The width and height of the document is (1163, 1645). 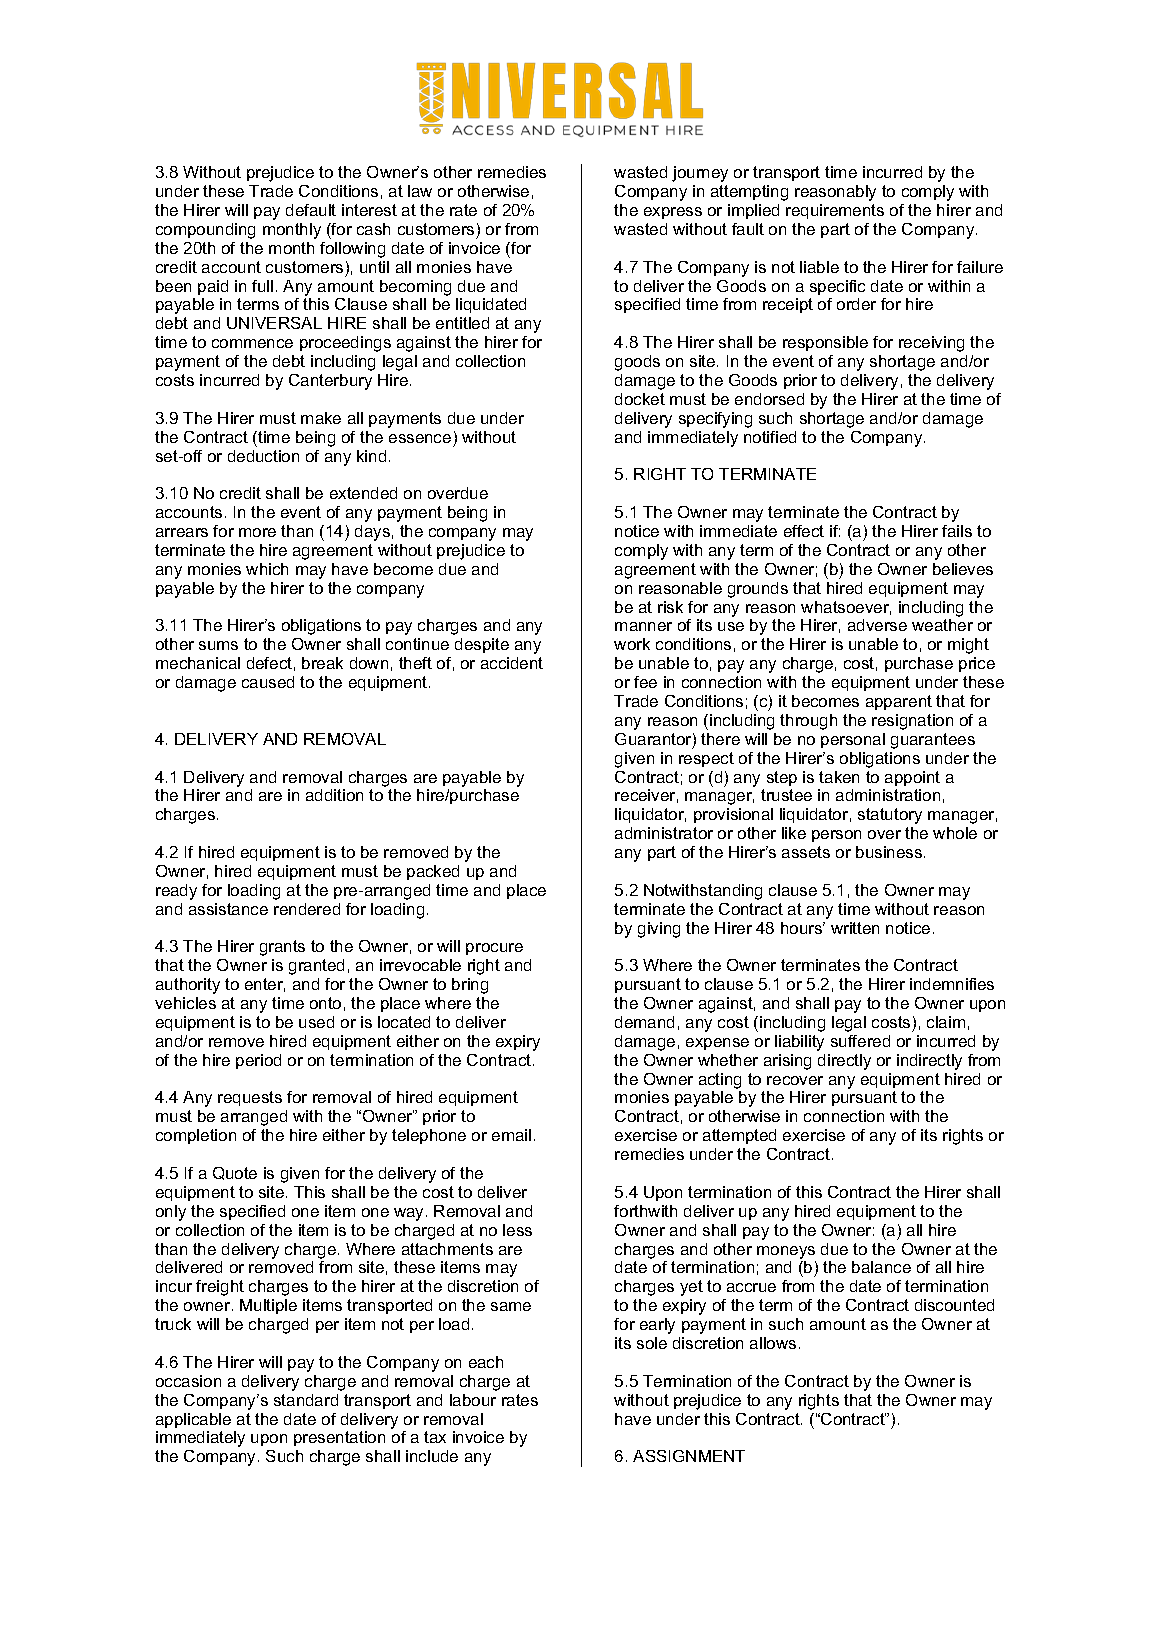 What do you see at coordinates (267, 569) in the document?
I see `which` at bounding box center [267, 569].
